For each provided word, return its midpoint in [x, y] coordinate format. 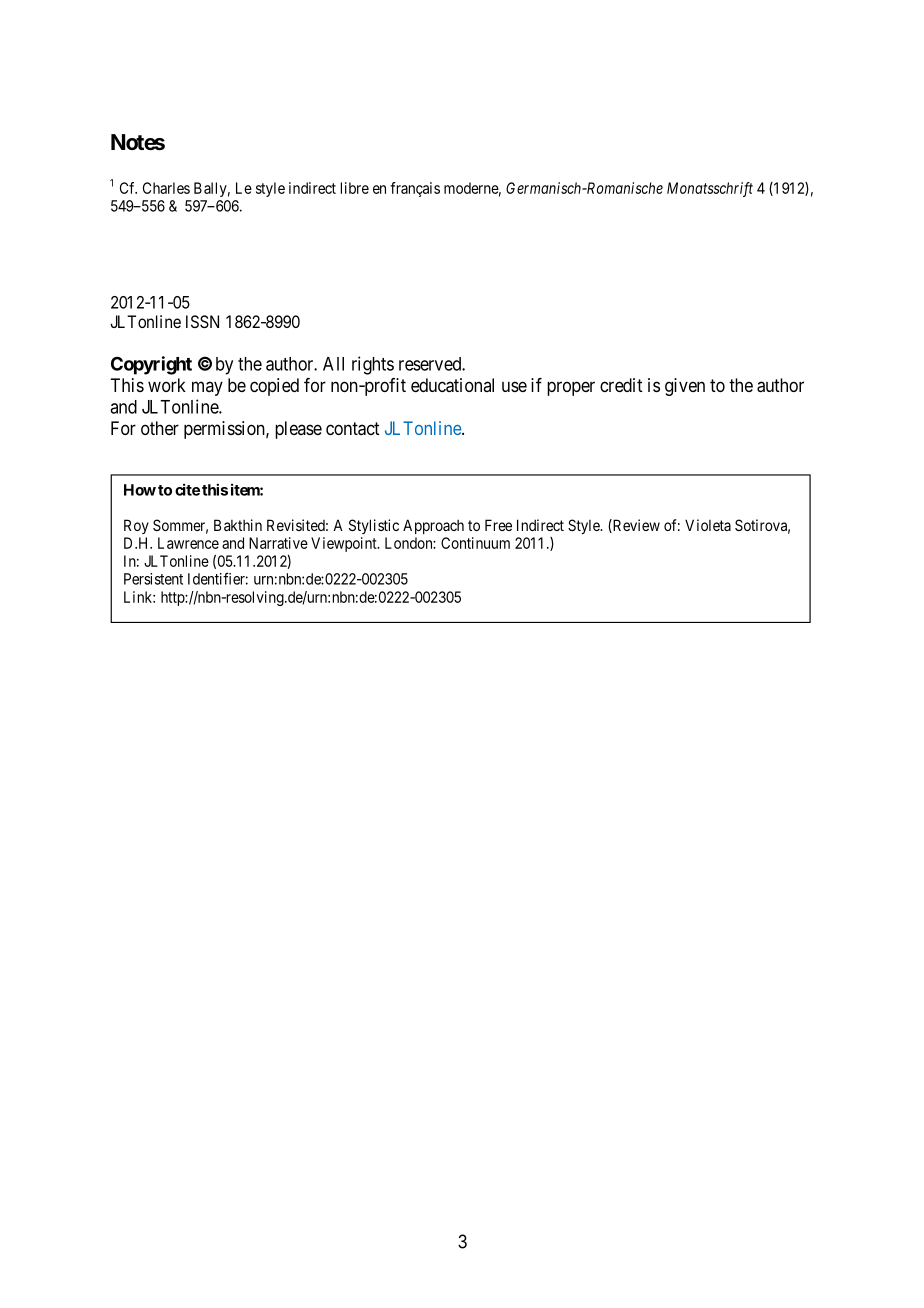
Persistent [153, 579]
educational [452, 385]
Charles [166, 188]
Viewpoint [345, 544]
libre [355, 188]
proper [571, 388]
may [207, 388]
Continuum [475, 543]
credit [621, 385]
